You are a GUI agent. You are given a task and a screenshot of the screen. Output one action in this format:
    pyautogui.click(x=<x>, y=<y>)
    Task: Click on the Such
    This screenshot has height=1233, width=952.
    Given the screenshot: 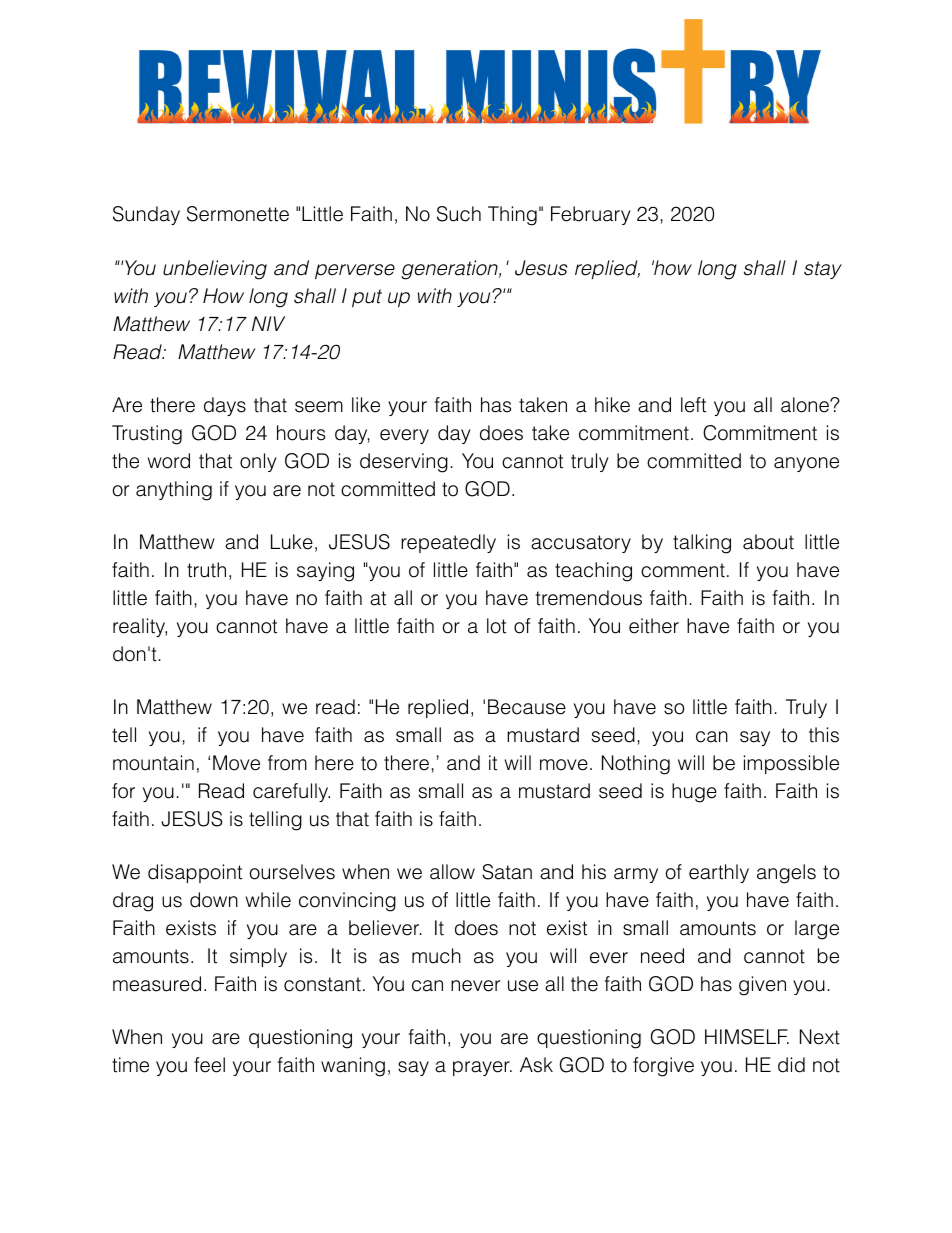 What is the action you would take?
    pyautogui.click(x=459, y=214)
